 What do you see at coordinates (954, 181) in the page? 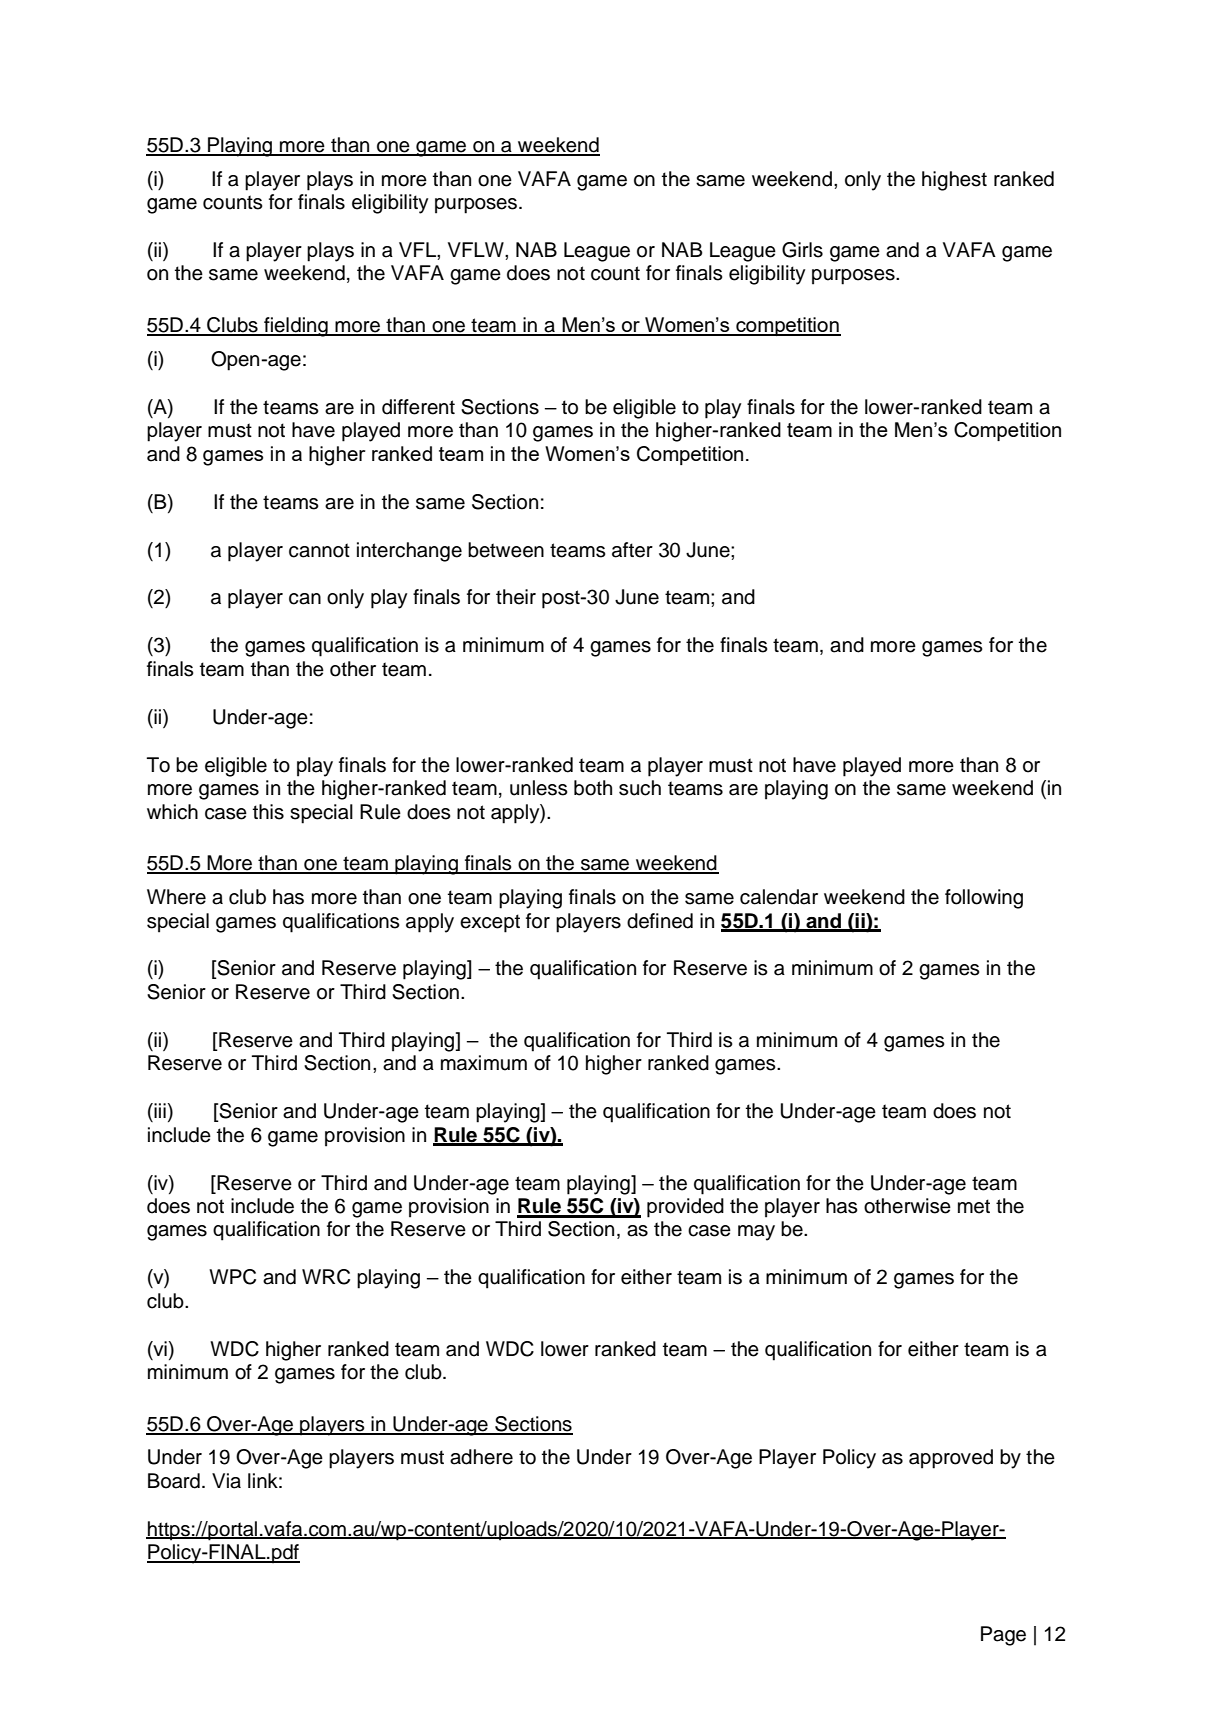
I see `highest` at bounding box center [954, 181].
